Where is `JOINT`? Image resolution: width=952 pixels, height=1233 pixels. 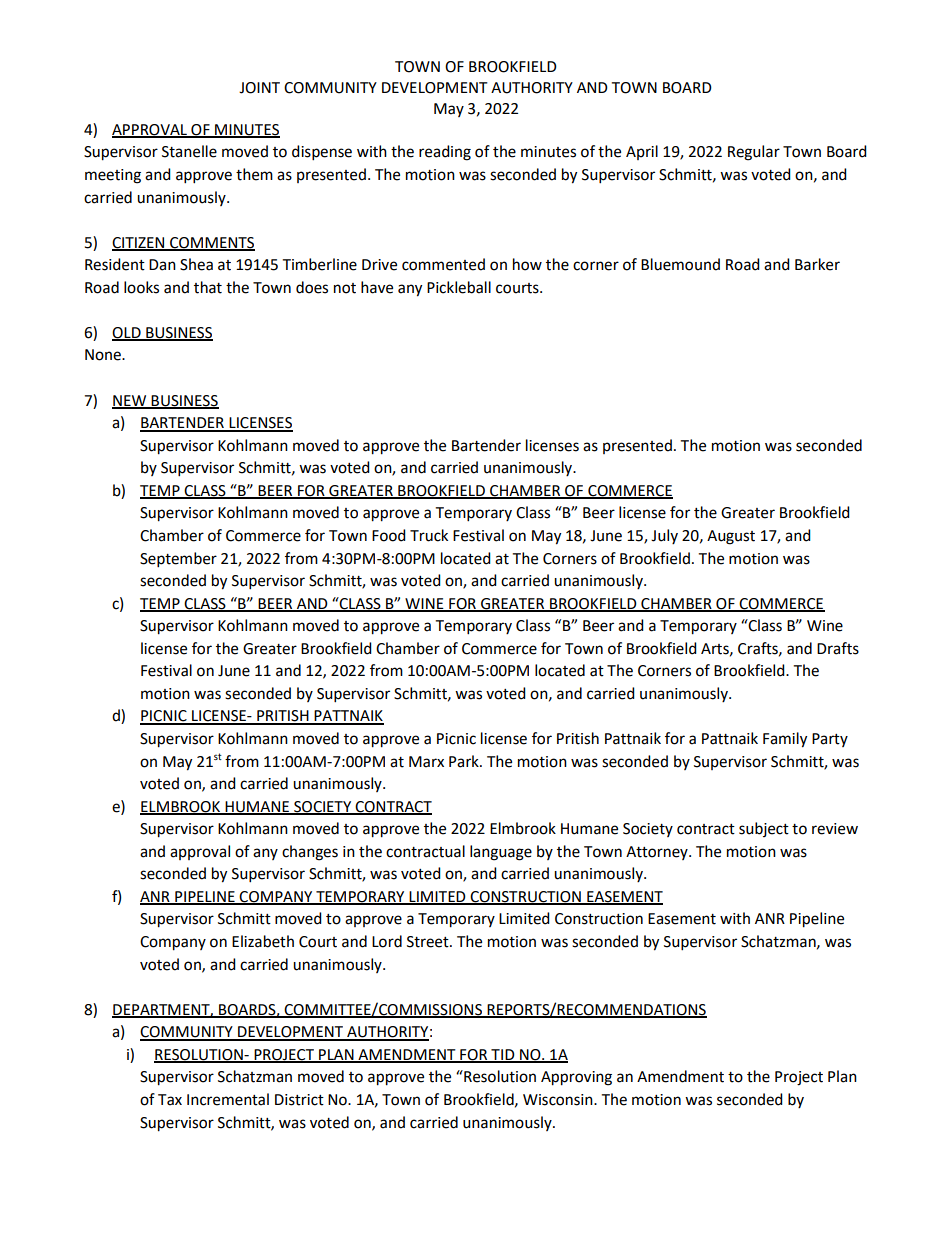
JOINT is located at coordinates (259, 88).
